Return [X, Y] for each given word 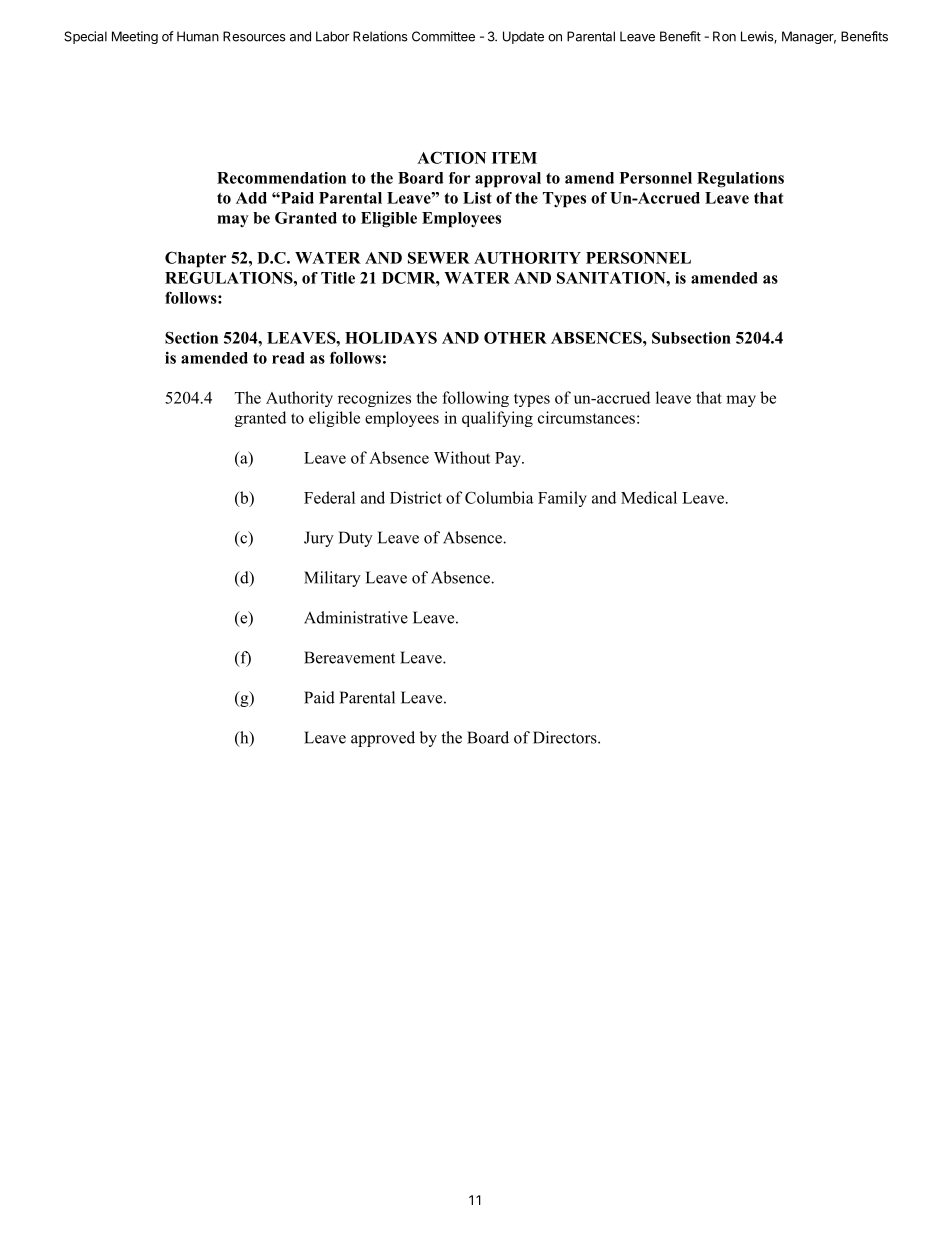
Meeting [135, 37]
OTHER [515, 338]
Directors [566, 737]
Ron [724, 36]
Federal [329, 497]
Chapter [195, 259]
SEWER [439, 258]
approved [383, 739]
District [416, 497]
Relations [380, 36]
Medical [649, 497]
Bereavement [349, 657]
